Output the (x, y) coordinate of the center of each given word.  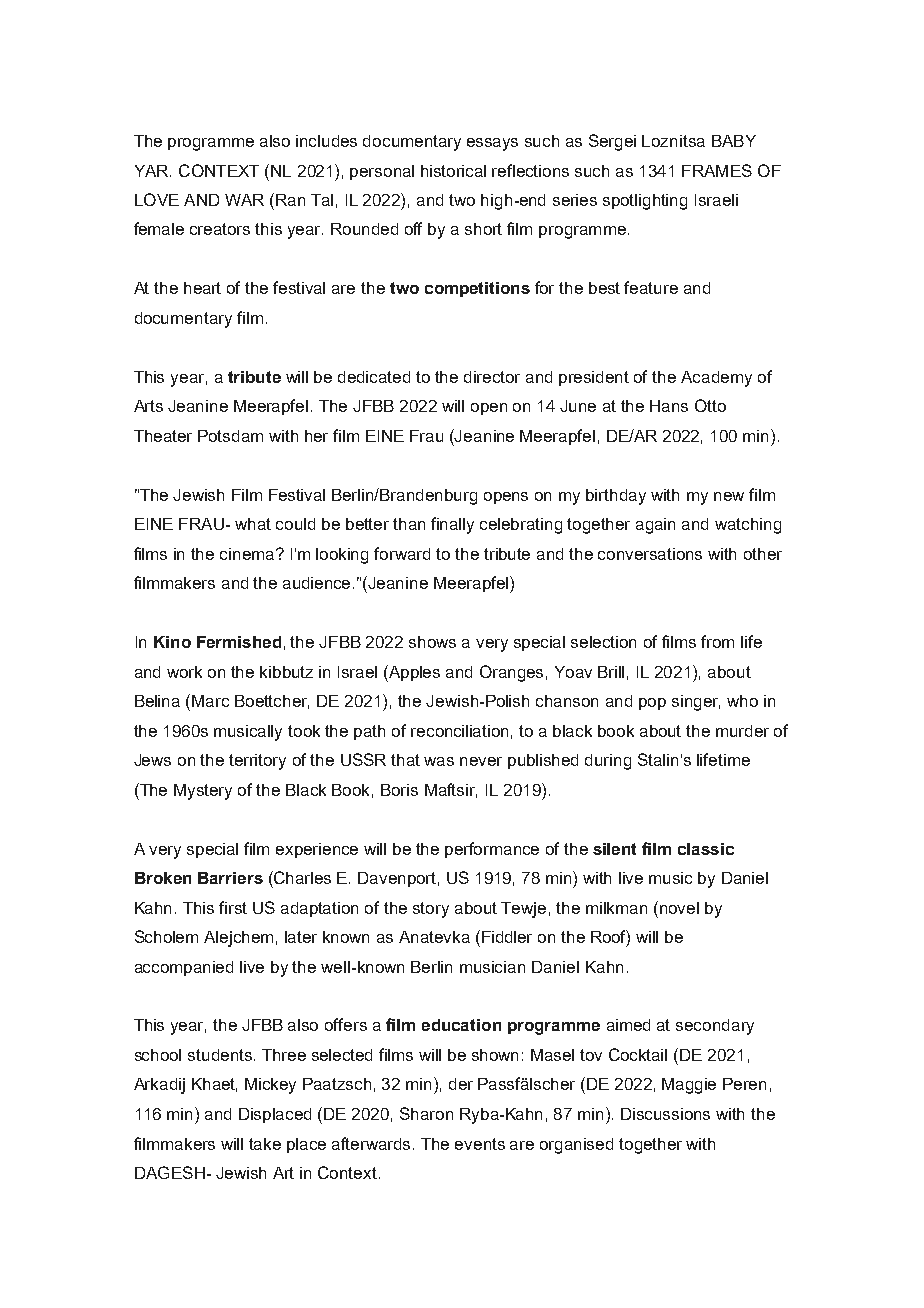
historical (453, 171)
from (717, 641)
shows (432, 642)
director (492, 377)
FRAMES (717, 170)
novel (679, 908)
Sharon (426, 1113)
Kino (172, 642)
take (265, 1144)
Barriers (230, 878)
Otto (710, 405)
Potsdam (230, 436)
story (431, 910)
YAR (153, 171)
